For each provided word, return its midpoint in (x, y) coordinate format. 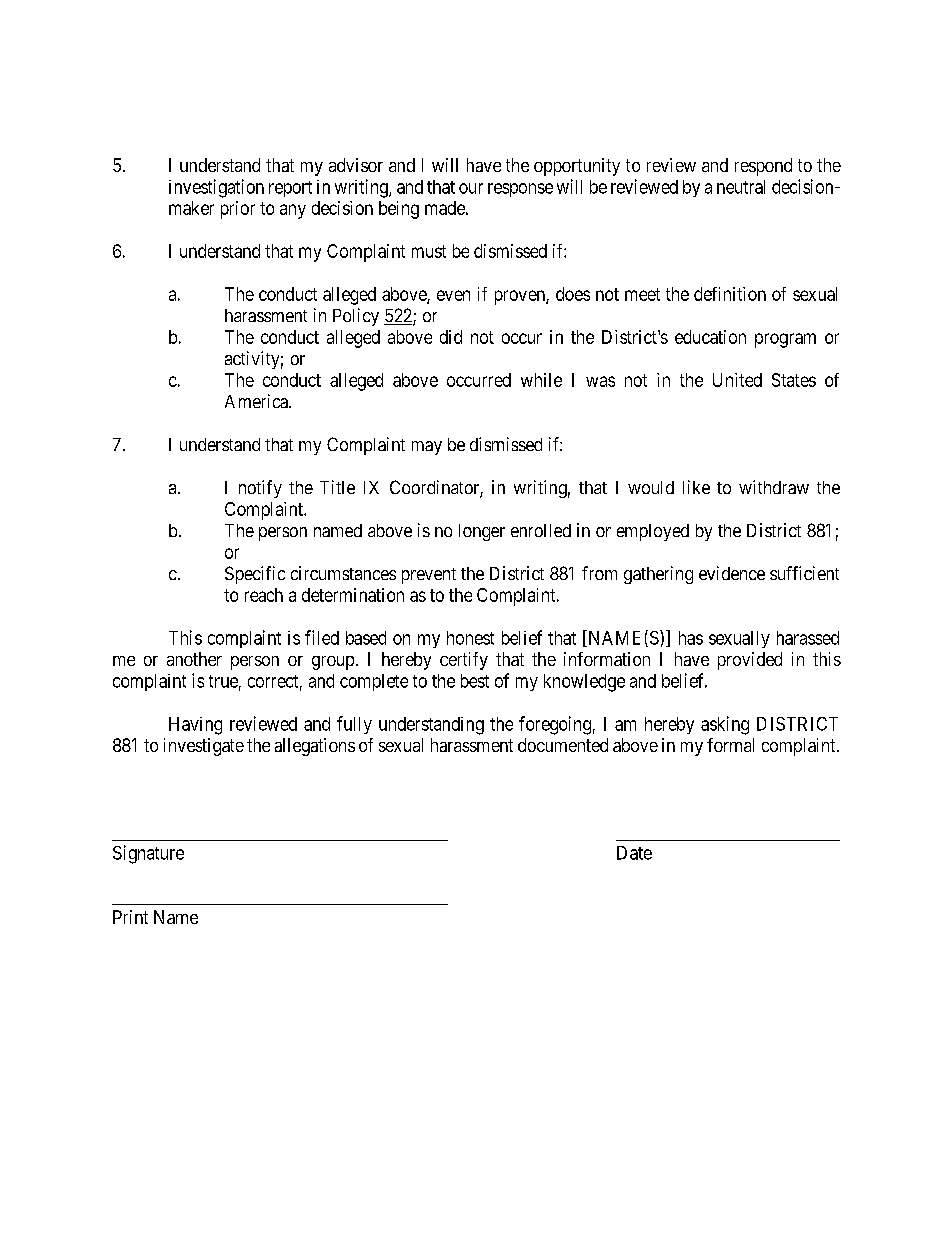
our (471, 188)
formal (730, 745)
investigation (216, 188)
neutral (741, 187)
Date (634, 853)
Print (130, 917)
